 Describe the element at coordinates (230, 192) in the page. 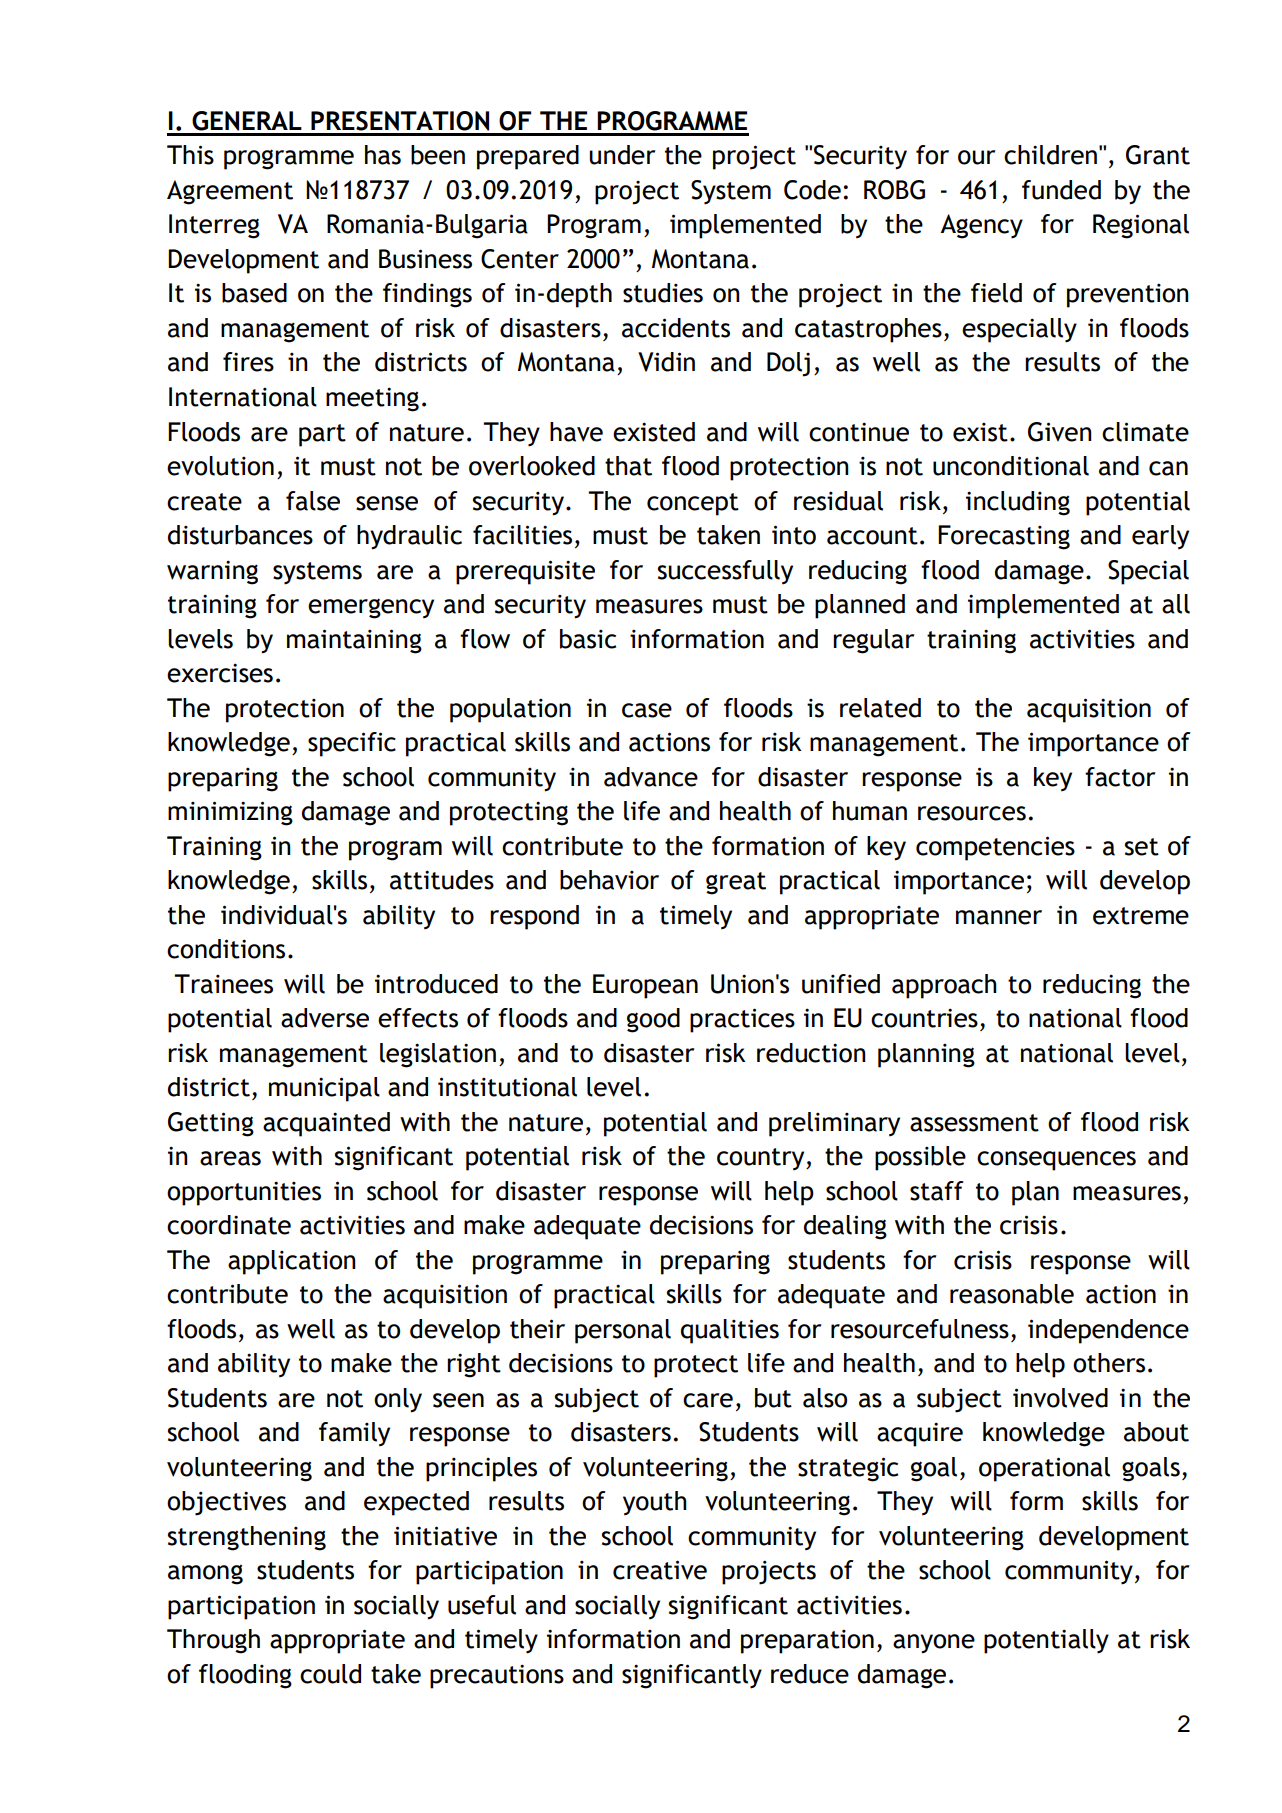

I see `Agreement` at that location.
